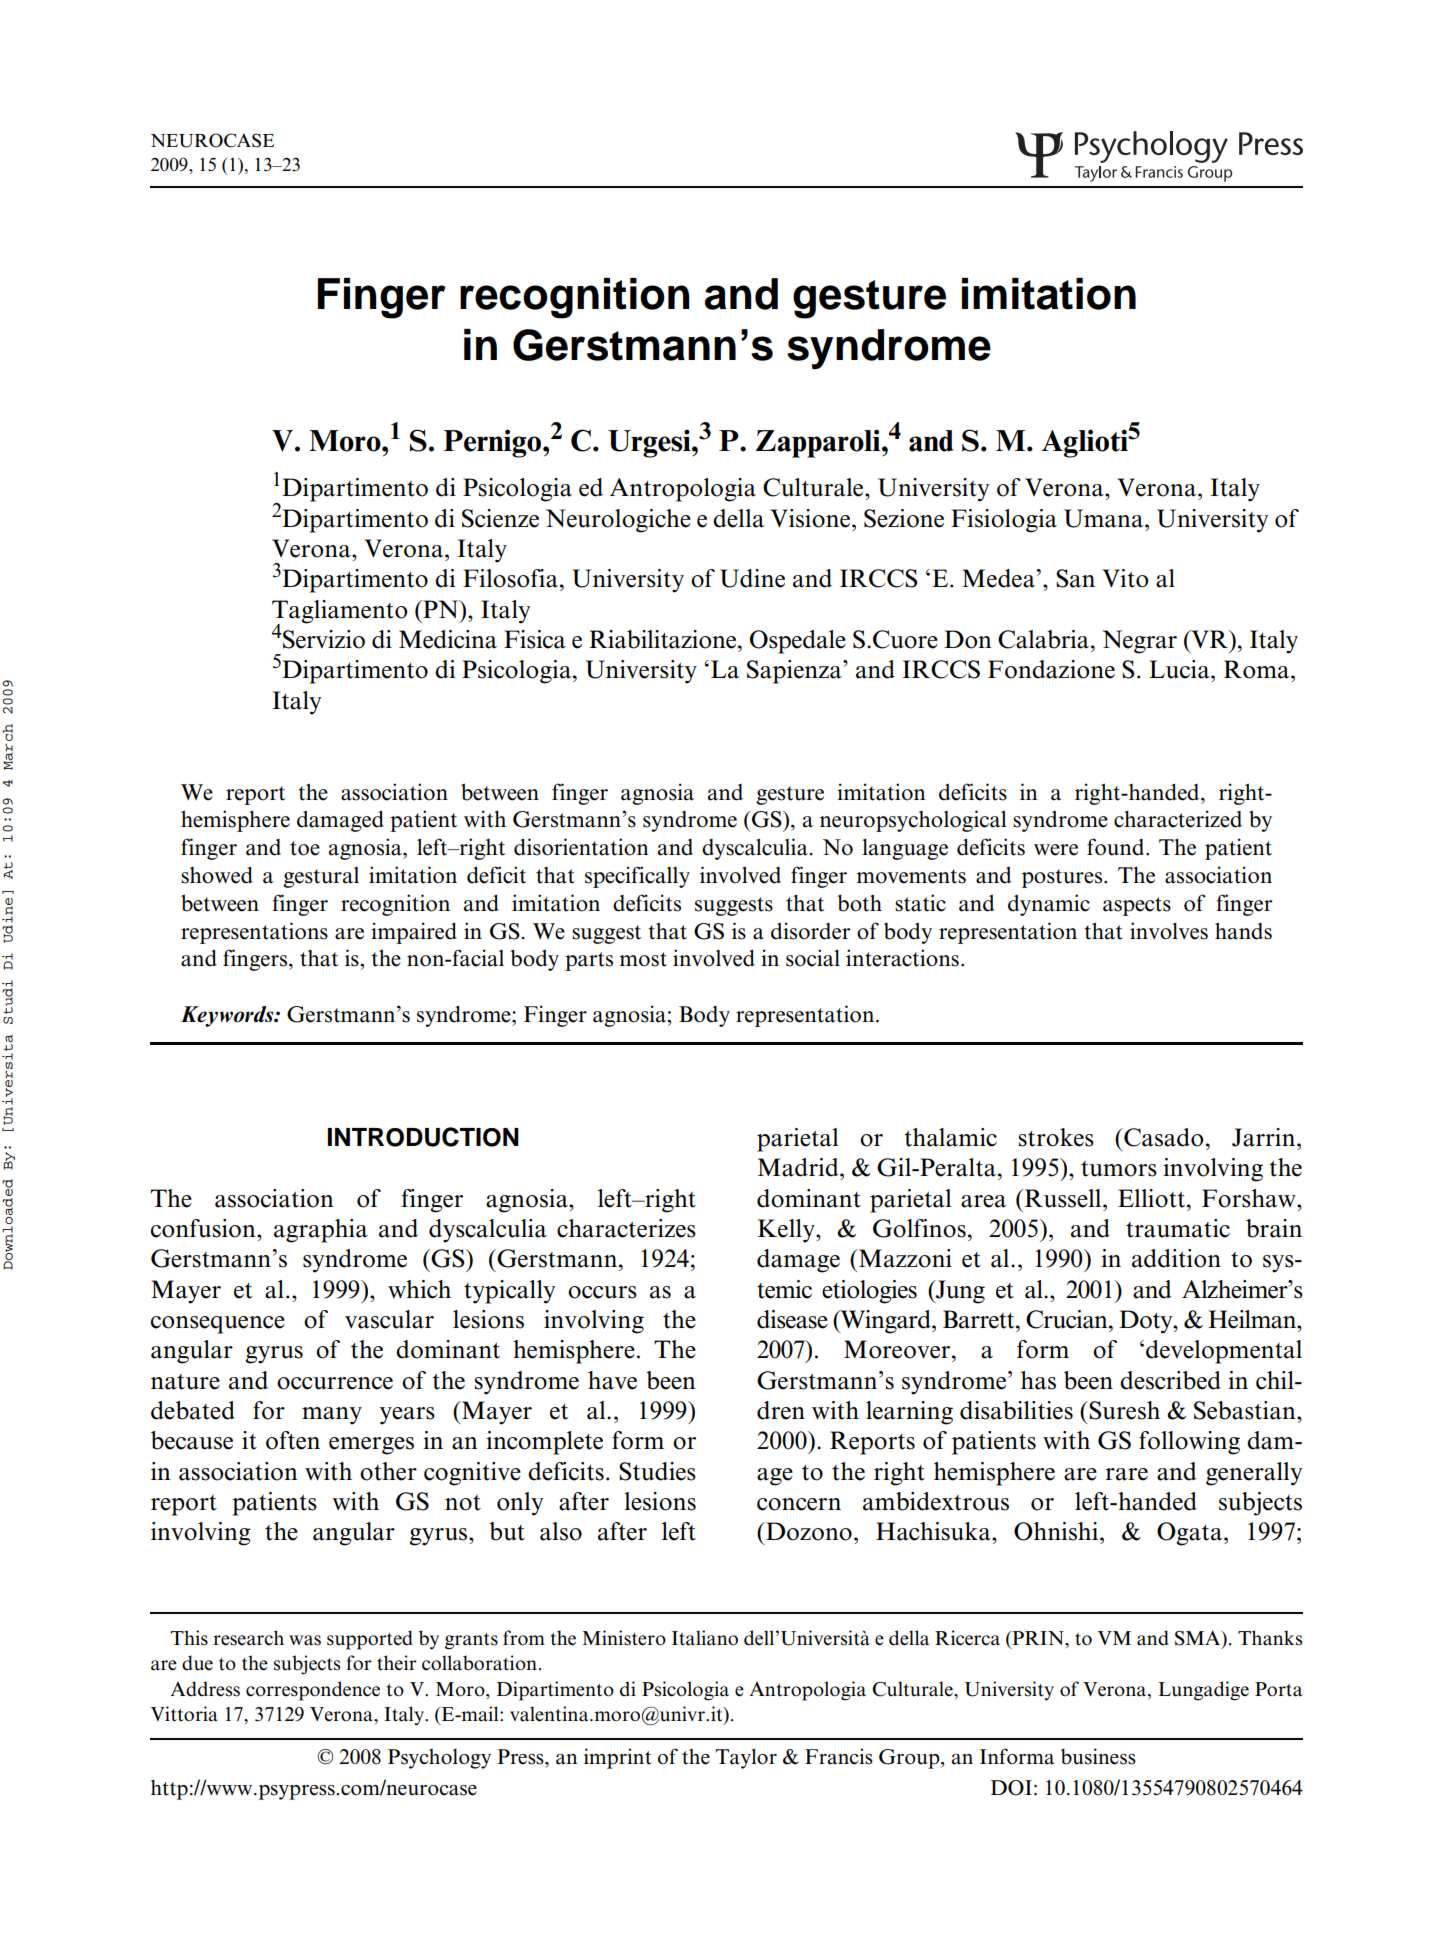 The width and height of the image is (1448, 1949). What do you see at coordinates (813, 958) in the image?
I see `social` at bounding box center [813, 958].
